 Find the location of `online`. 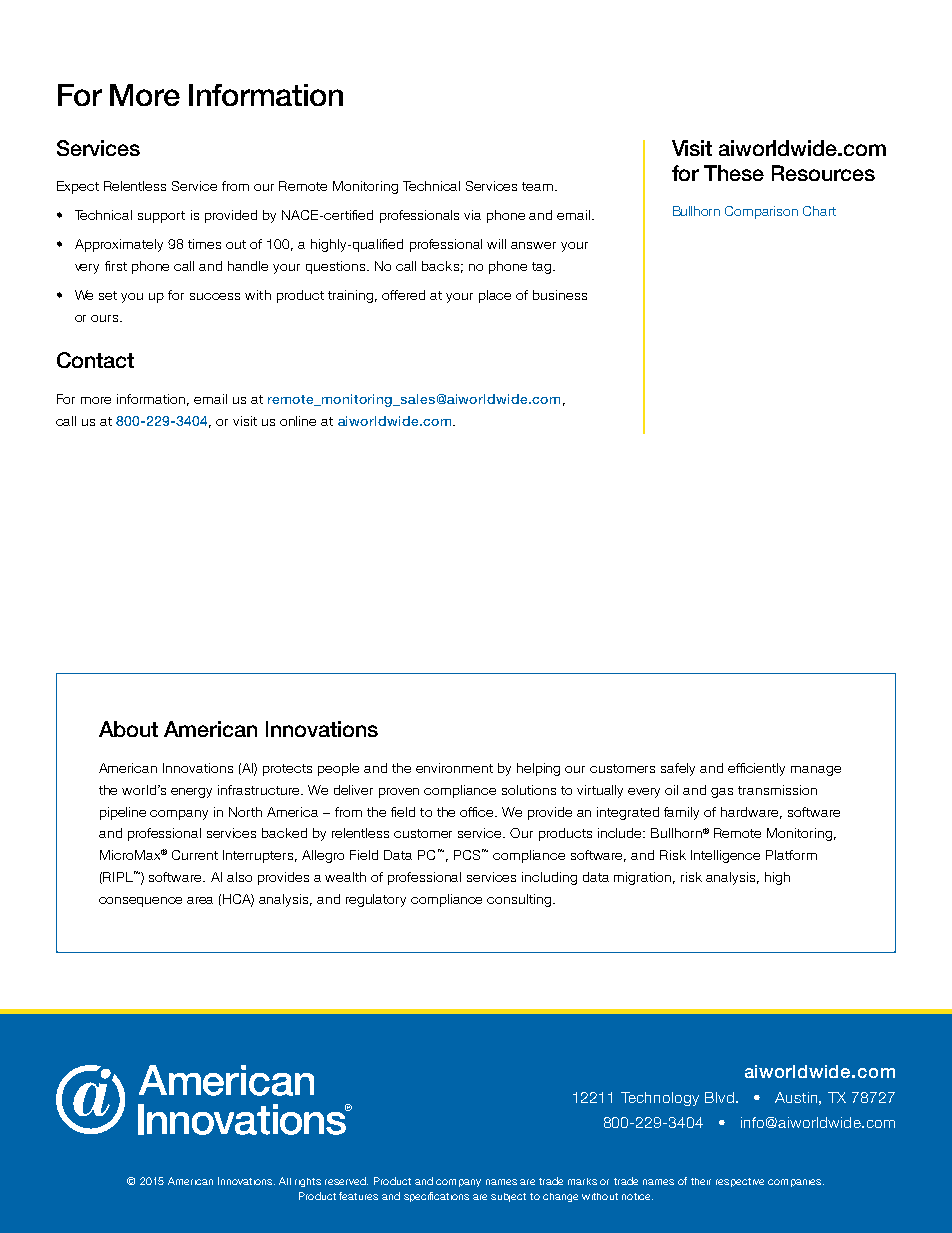

online is located at coordinates (298, 421).
